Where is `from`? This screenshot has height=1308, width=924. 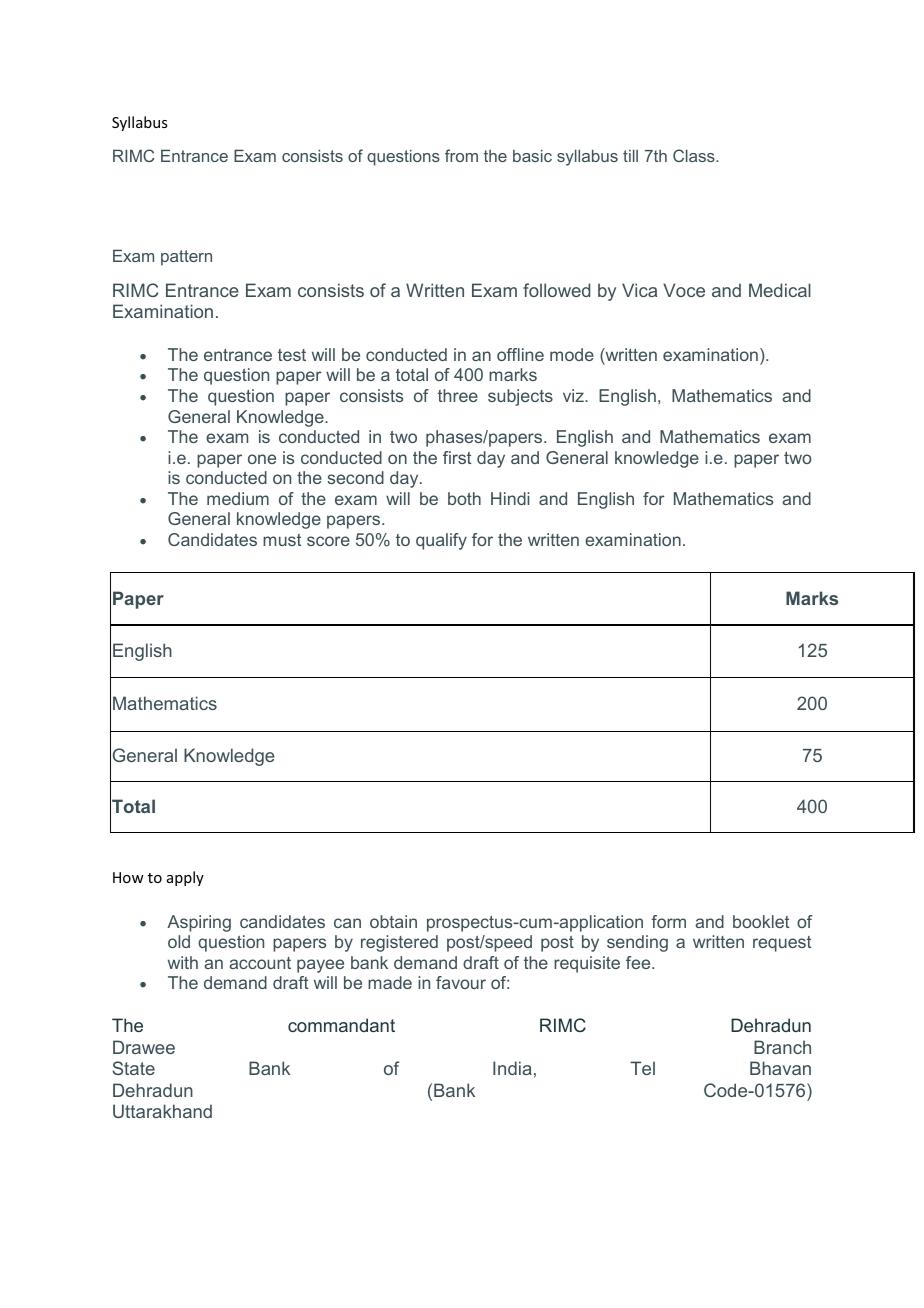
from is located at coordinates (461, 155).
